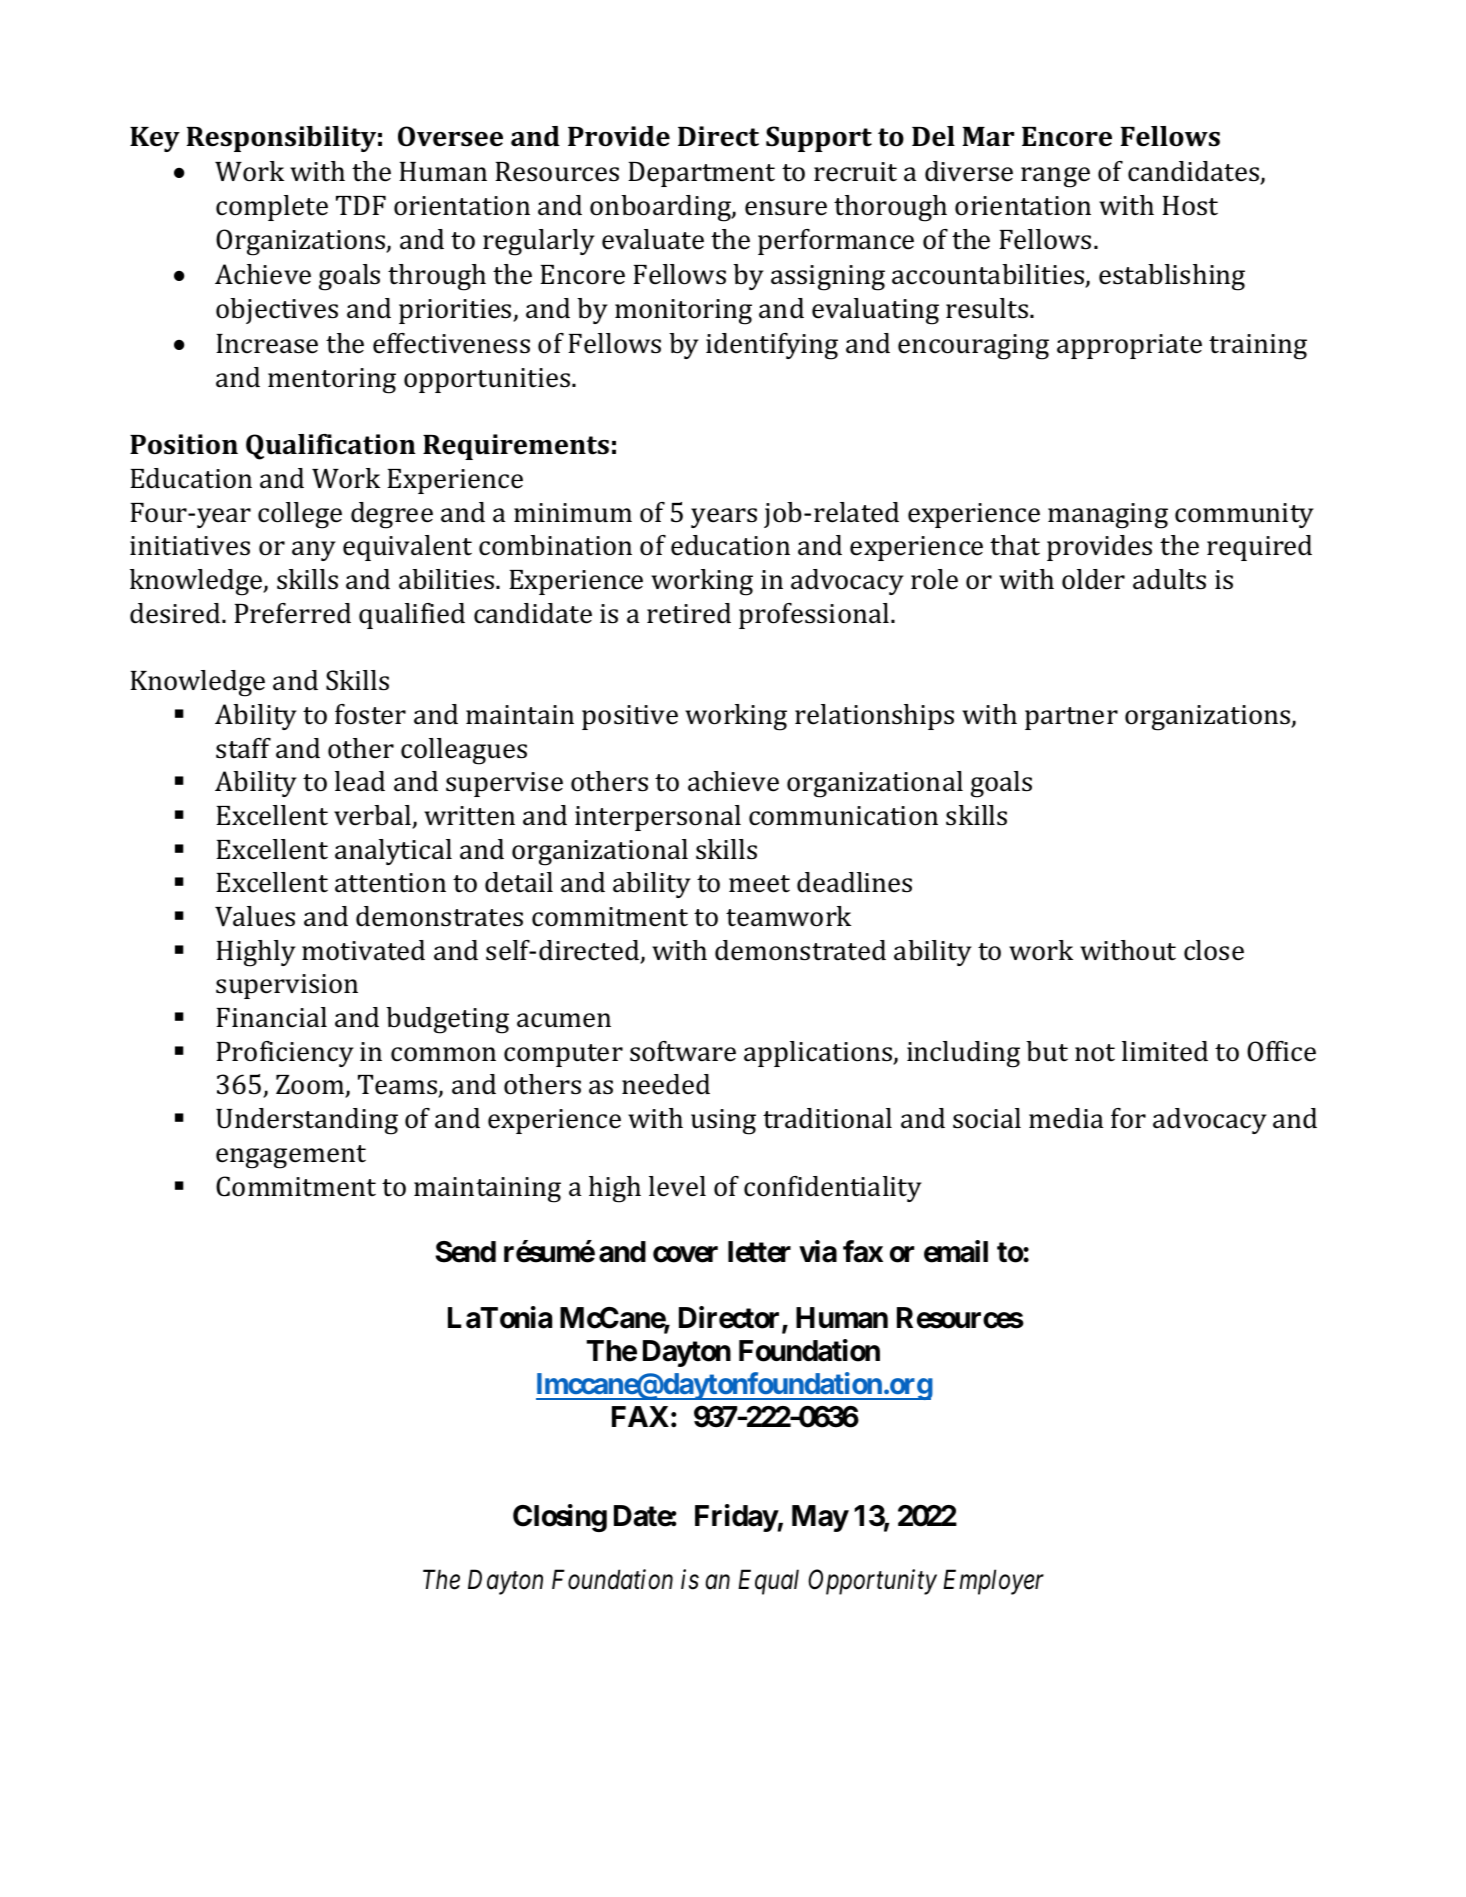 Image resolution: width=1466 pixels, height=1897 pixels. Describe the element at coordinates (272, 208) in the page. I see `complete` at that location.
